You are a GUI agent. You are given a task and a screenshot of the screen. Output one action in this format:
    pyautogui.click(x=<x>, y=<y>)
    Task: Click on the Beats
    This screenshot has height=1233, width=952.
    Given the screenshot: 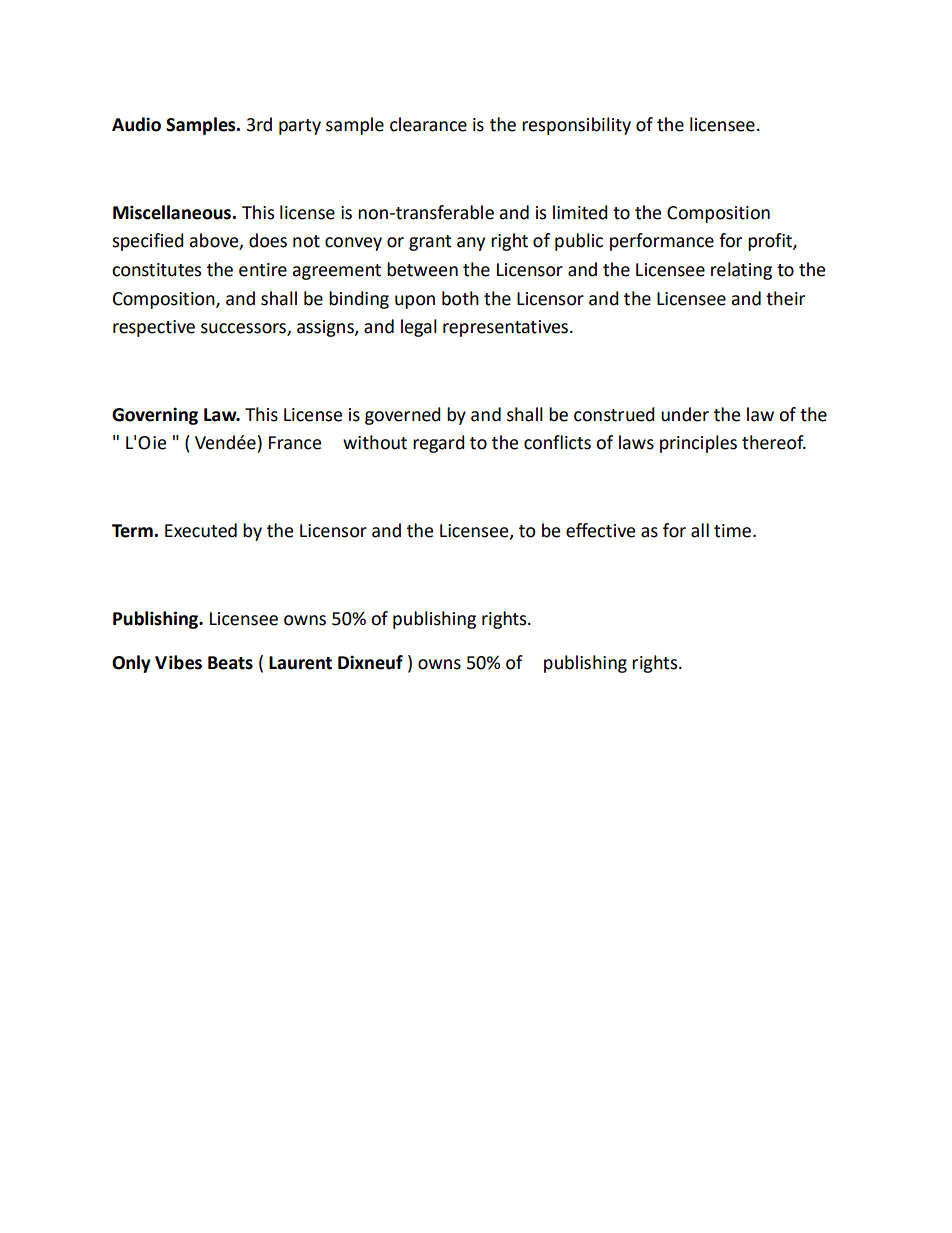 What is the action you would take?
    pyautogui.click(x=230, y=663)
